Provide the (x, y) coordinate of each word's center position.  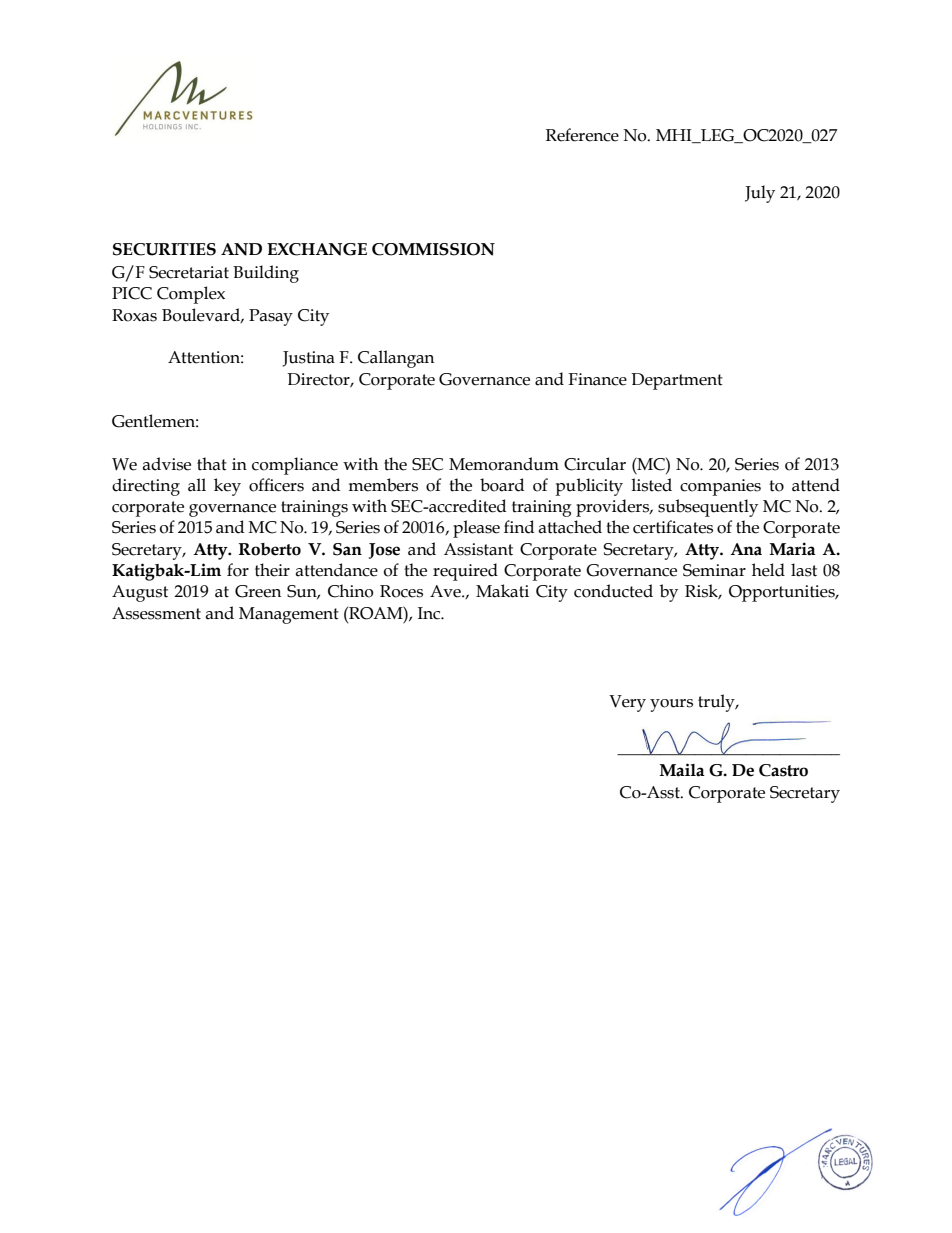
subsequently (708, 508)
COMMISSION (433, 249)
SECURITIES (164, 249)
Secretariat (189, 272)
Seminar (714, 570)
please (476, 529)
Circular (595, 464)
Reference (582, 135)
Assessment (156, 613)
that (212, 464)
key (227, 487)
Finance (597, 379)
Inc (430, 613)
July (760, 194)
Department (677, 381)
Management (289, 615)
